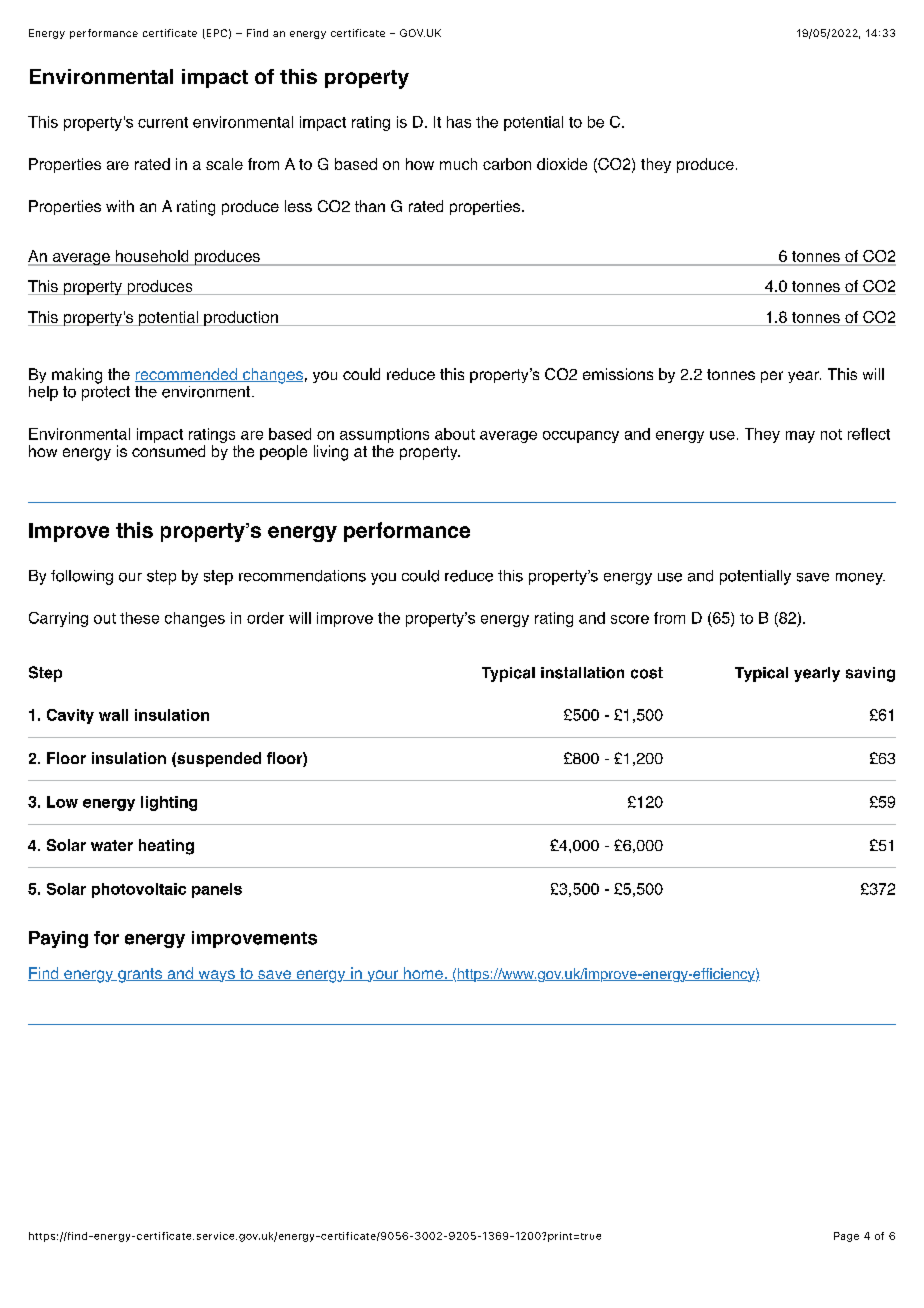 This screenshot has height=1308, width=924. Describe the element at coordinates (870, 674) in the screenshot. I see `saving` at that location.
